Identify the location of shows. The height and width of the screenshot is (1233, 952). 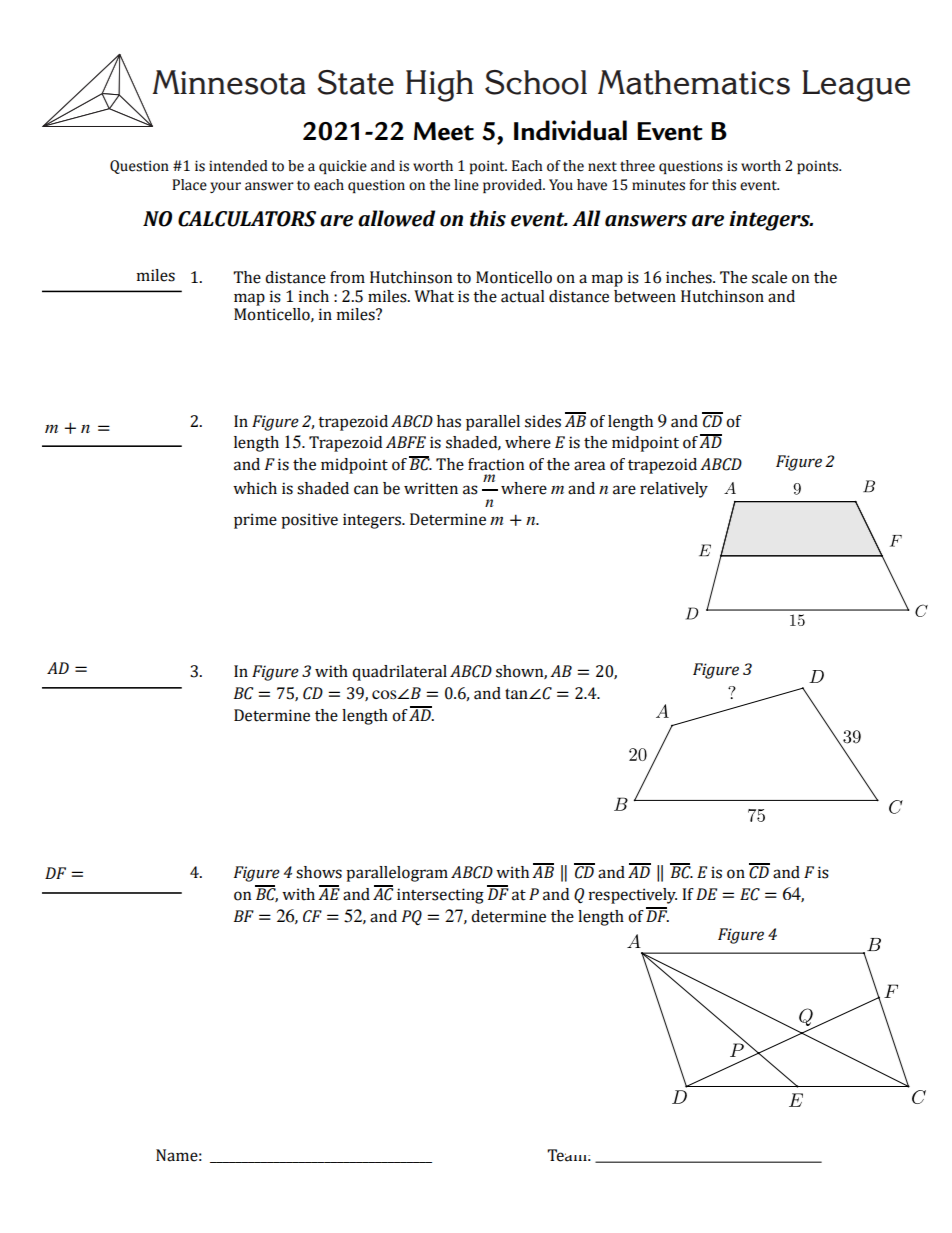
(319, 872).
